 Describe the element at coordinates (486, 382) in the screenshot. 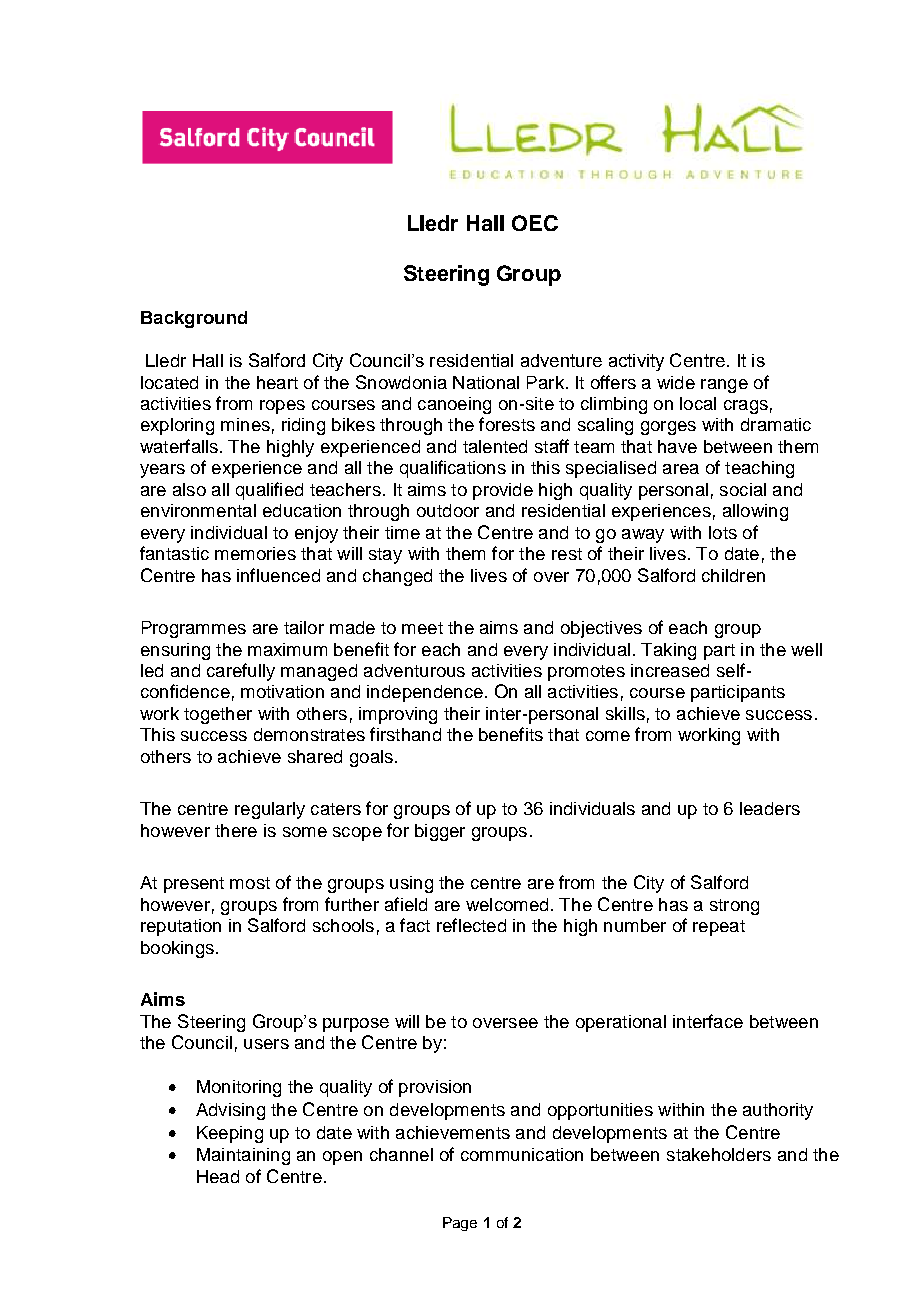

I see `National` at that location.
